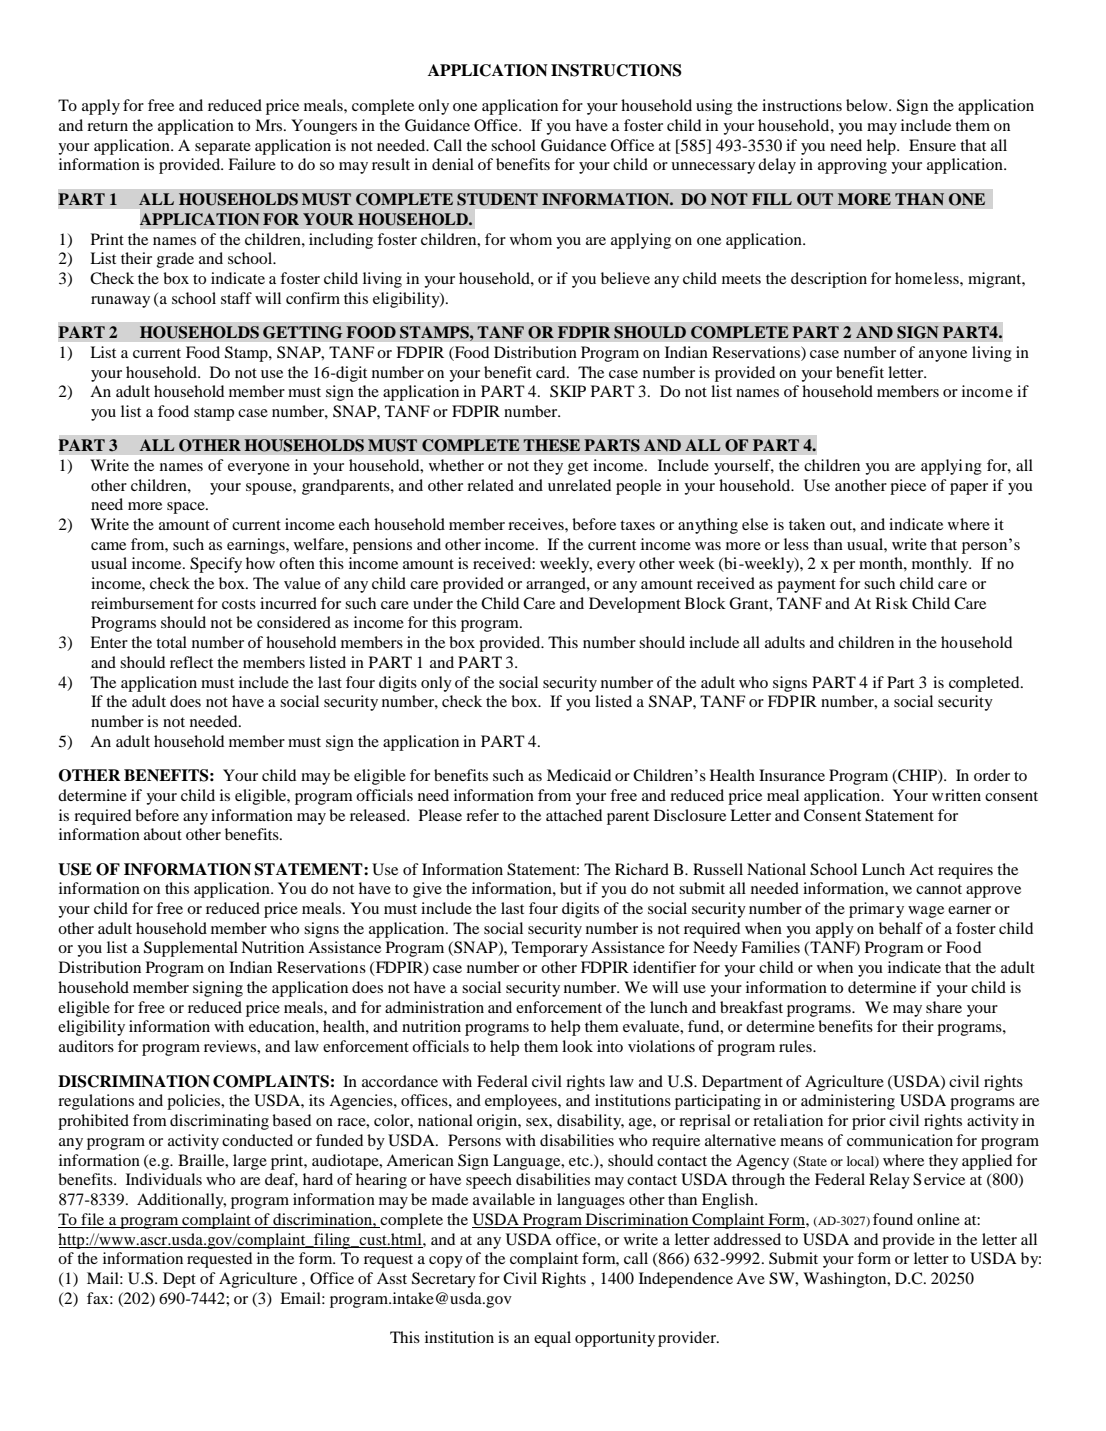 This screenshot has width=1106, height=1431. Describe the element at coordinates (191, 949) in the screenshot. I see `Supplemental` at that location.
